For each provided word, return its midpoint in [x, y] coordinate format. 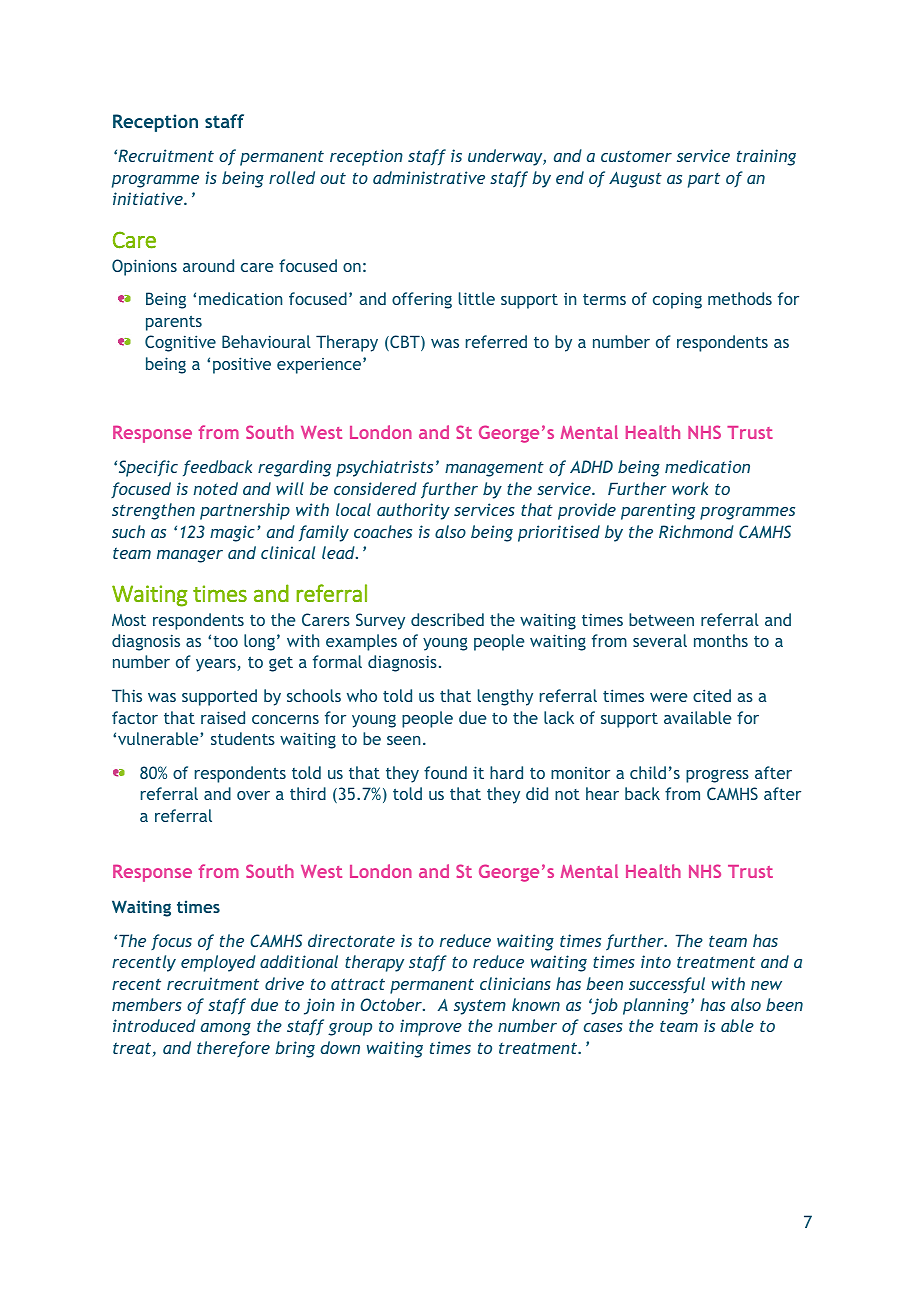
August [635, 179]
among [226, 1029]
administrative [429, 177]
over [253, 795]
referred [496, 341]
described [447, 619]
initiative [149, 198]
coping [677, 300]
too [225, 641]
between [661, 619]
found [445, 772]
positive [242, 365]
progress [717, 776]
